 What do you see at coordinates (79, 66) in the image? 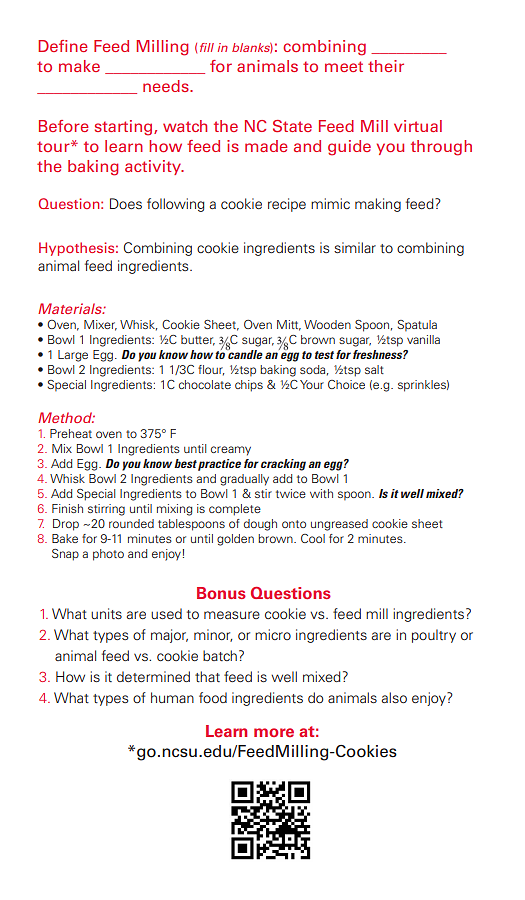
I see `make` at bounding box center [79, 66].
